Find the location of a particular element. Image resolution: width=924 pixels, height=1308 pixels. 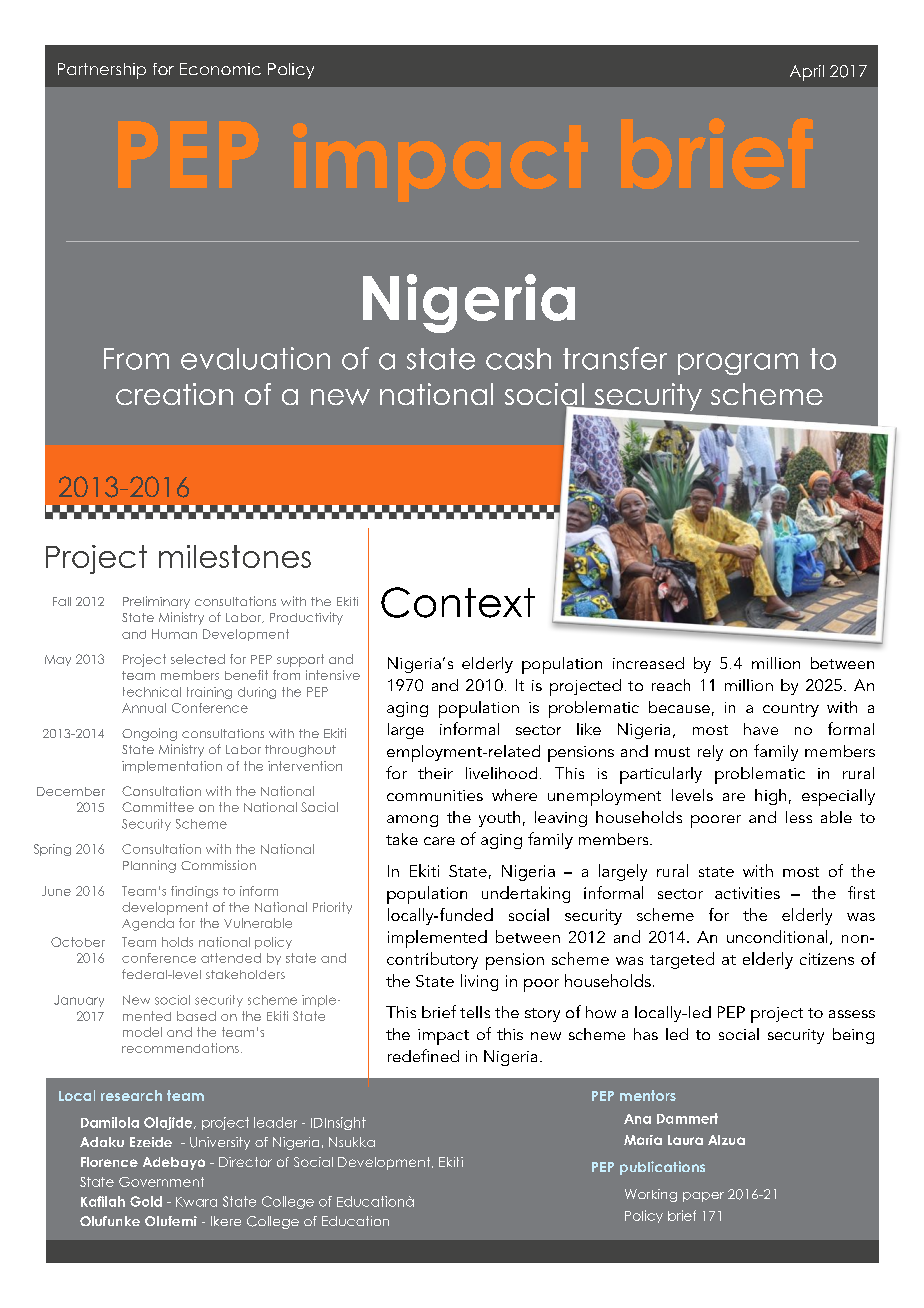

program is located at coordinates (738, 364).
